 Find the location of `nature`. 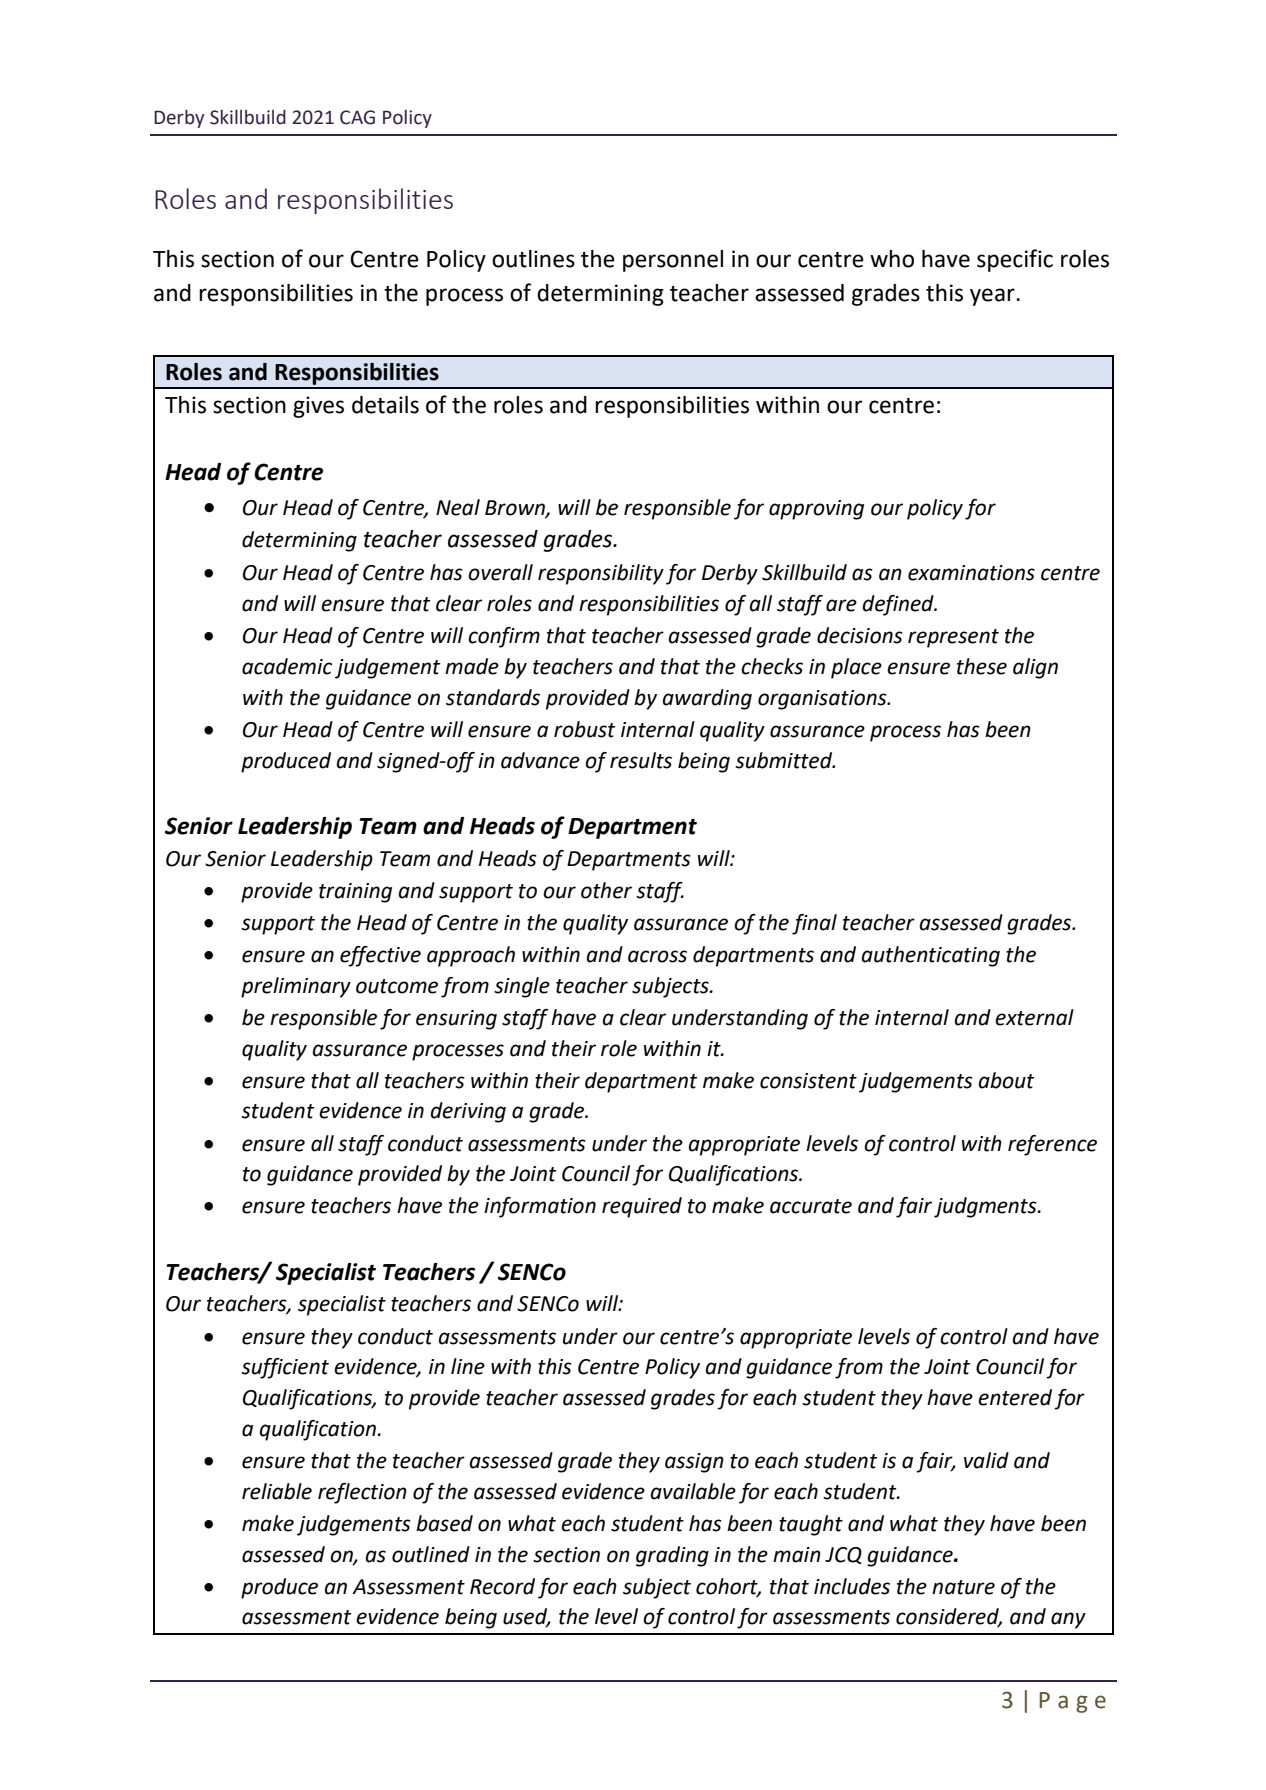

nature is located at coordinates (963, 1587).
